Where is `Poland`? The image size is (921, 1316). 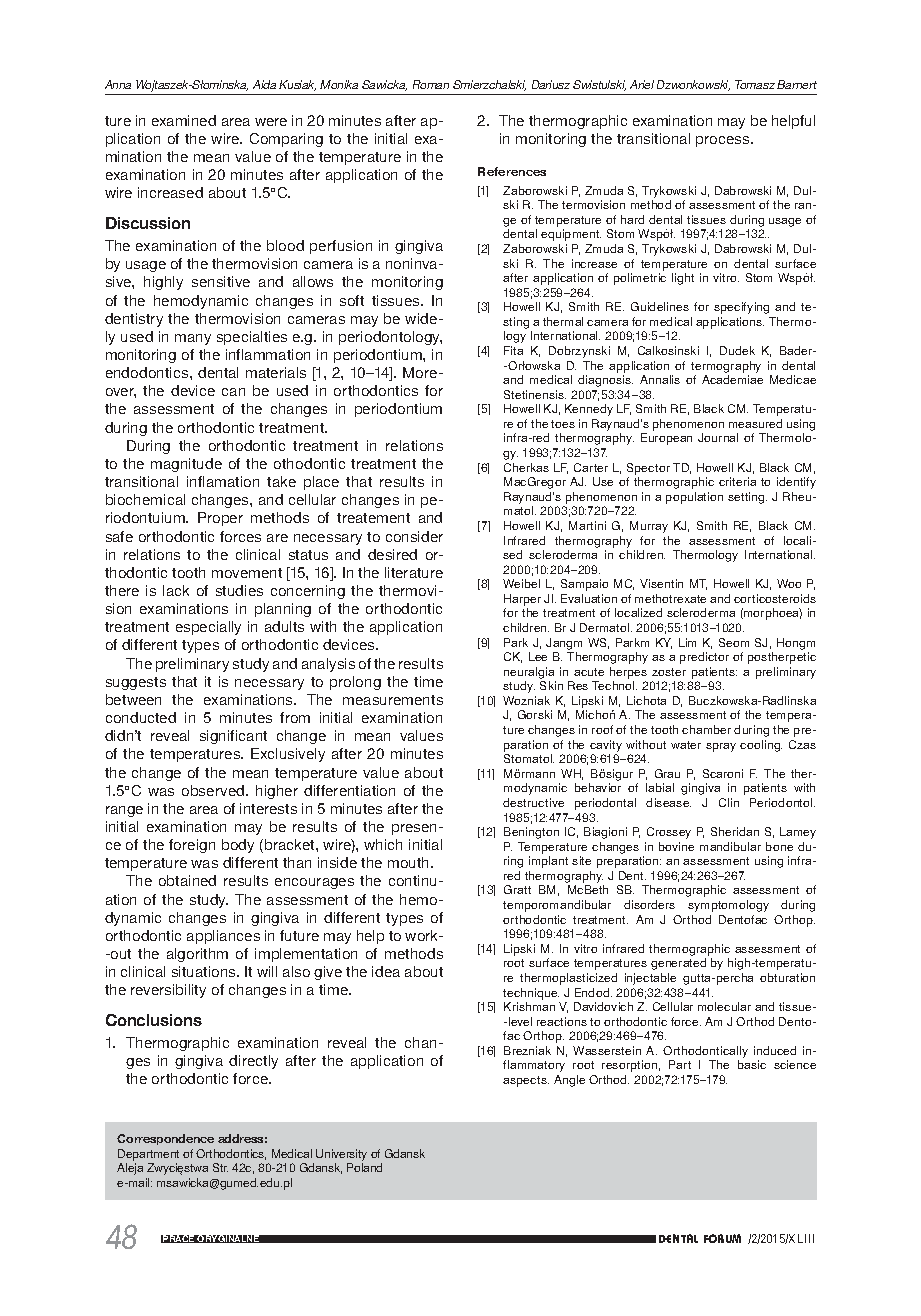 Poland is located at coordinates (364, 1167).
